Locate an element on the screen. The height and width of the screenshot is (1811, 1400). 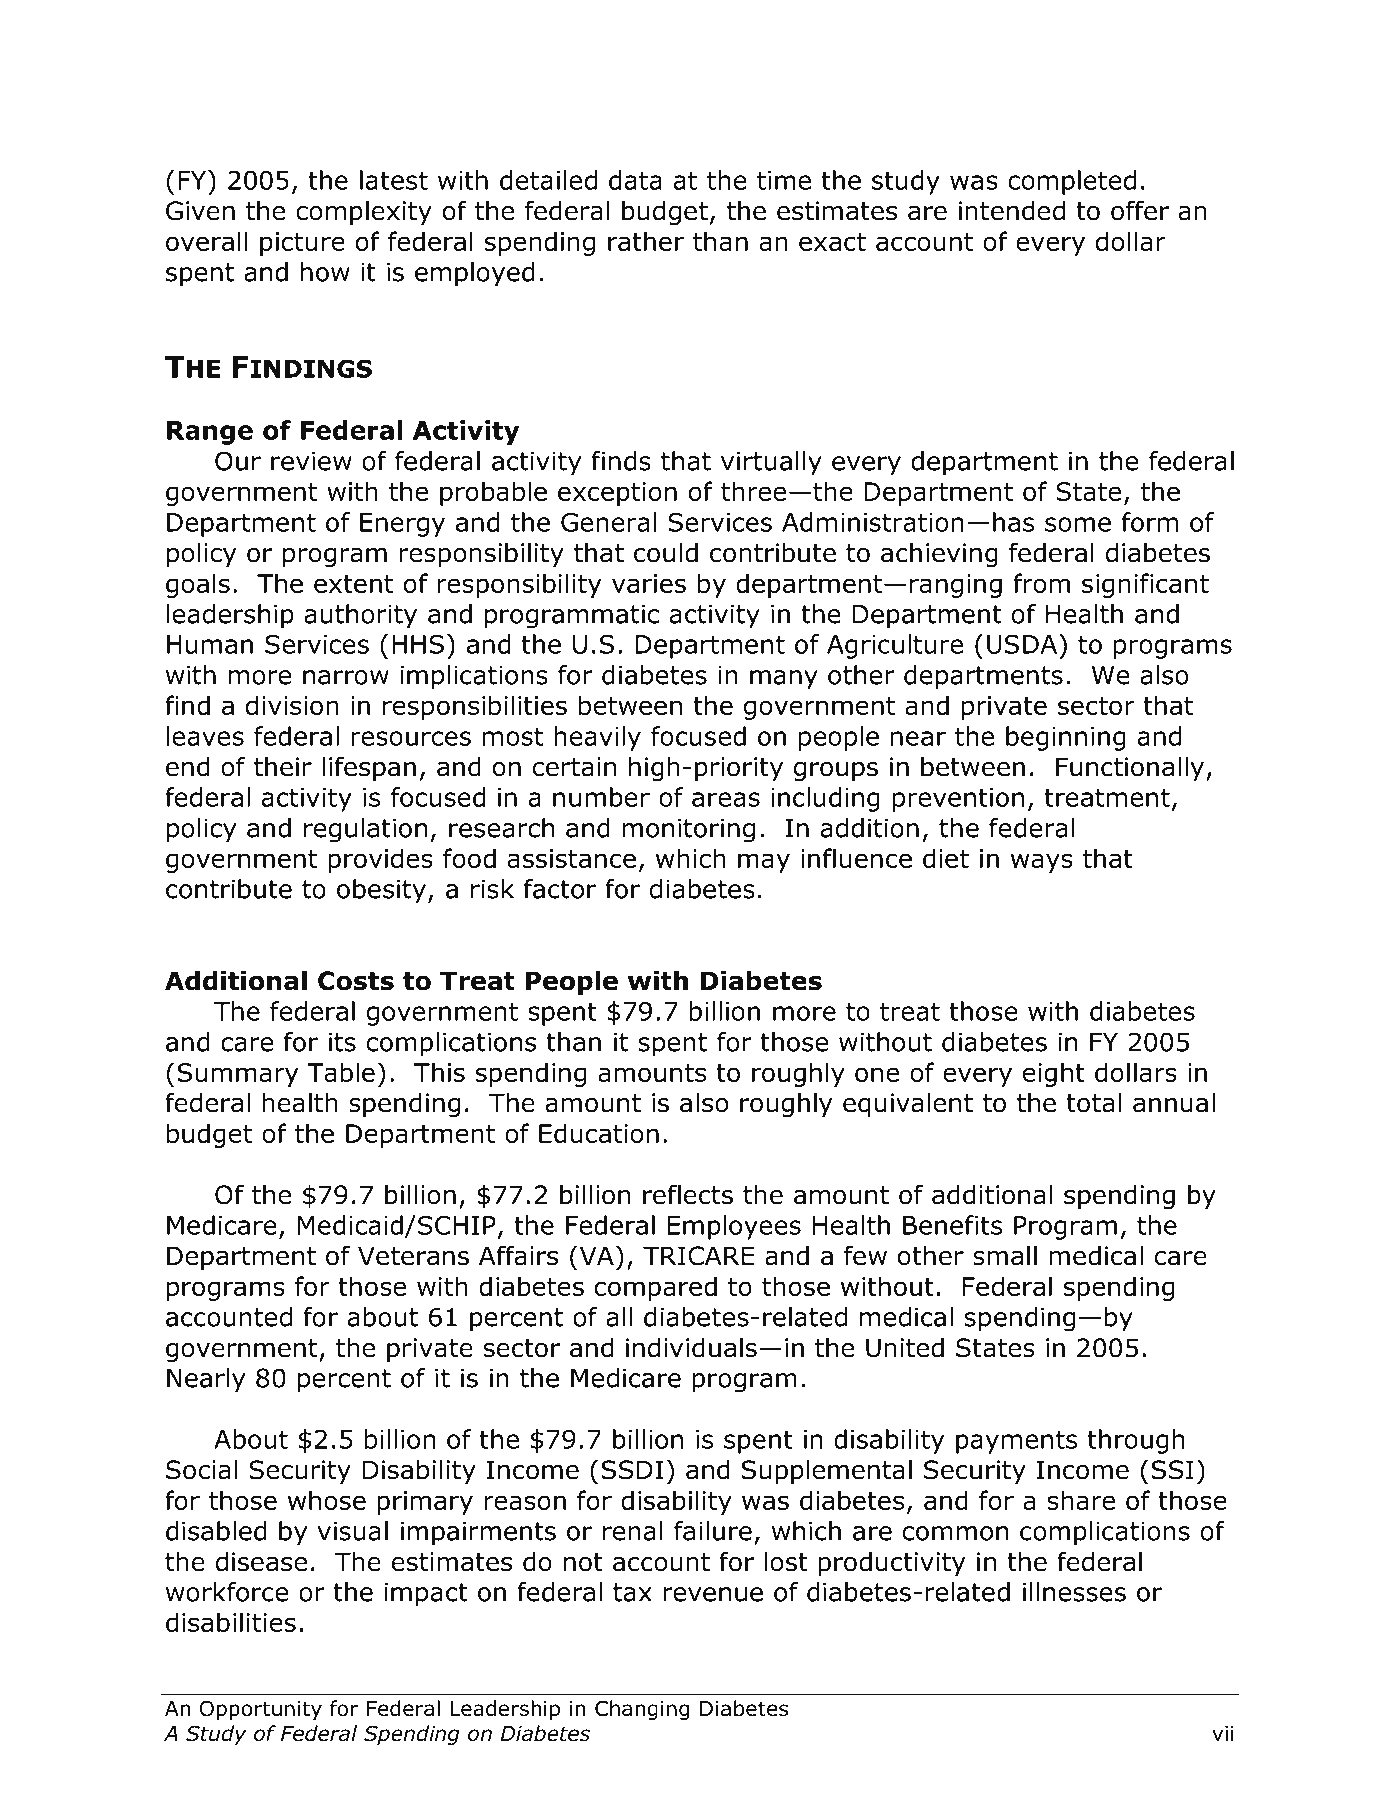
illnesses is located at coordinates (1074, 1592).
